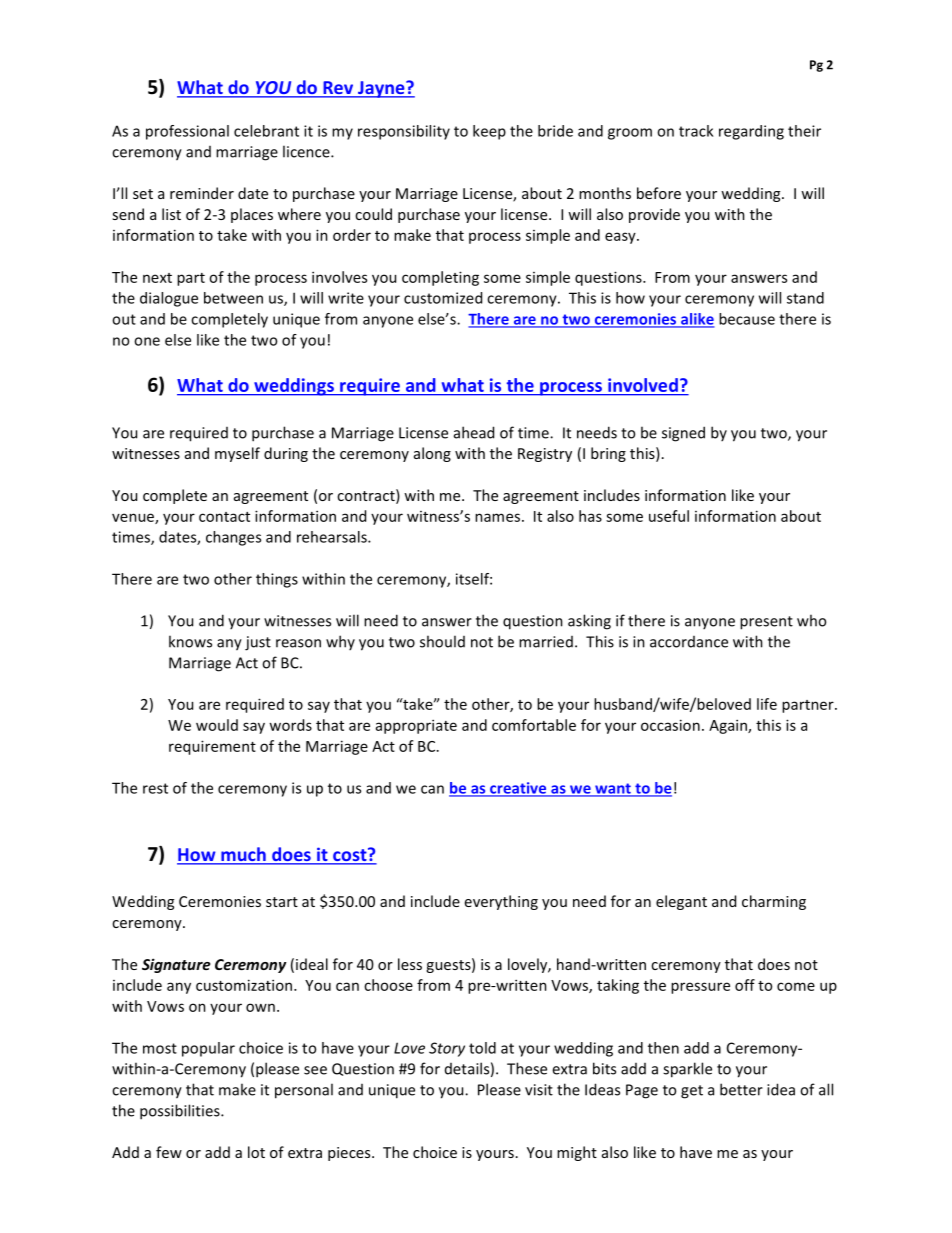 The width and height of the page is (952, 1233). What do you see at coordinates (187, 132) in the page?
I see `professional` at bounding box center [187, 132].
